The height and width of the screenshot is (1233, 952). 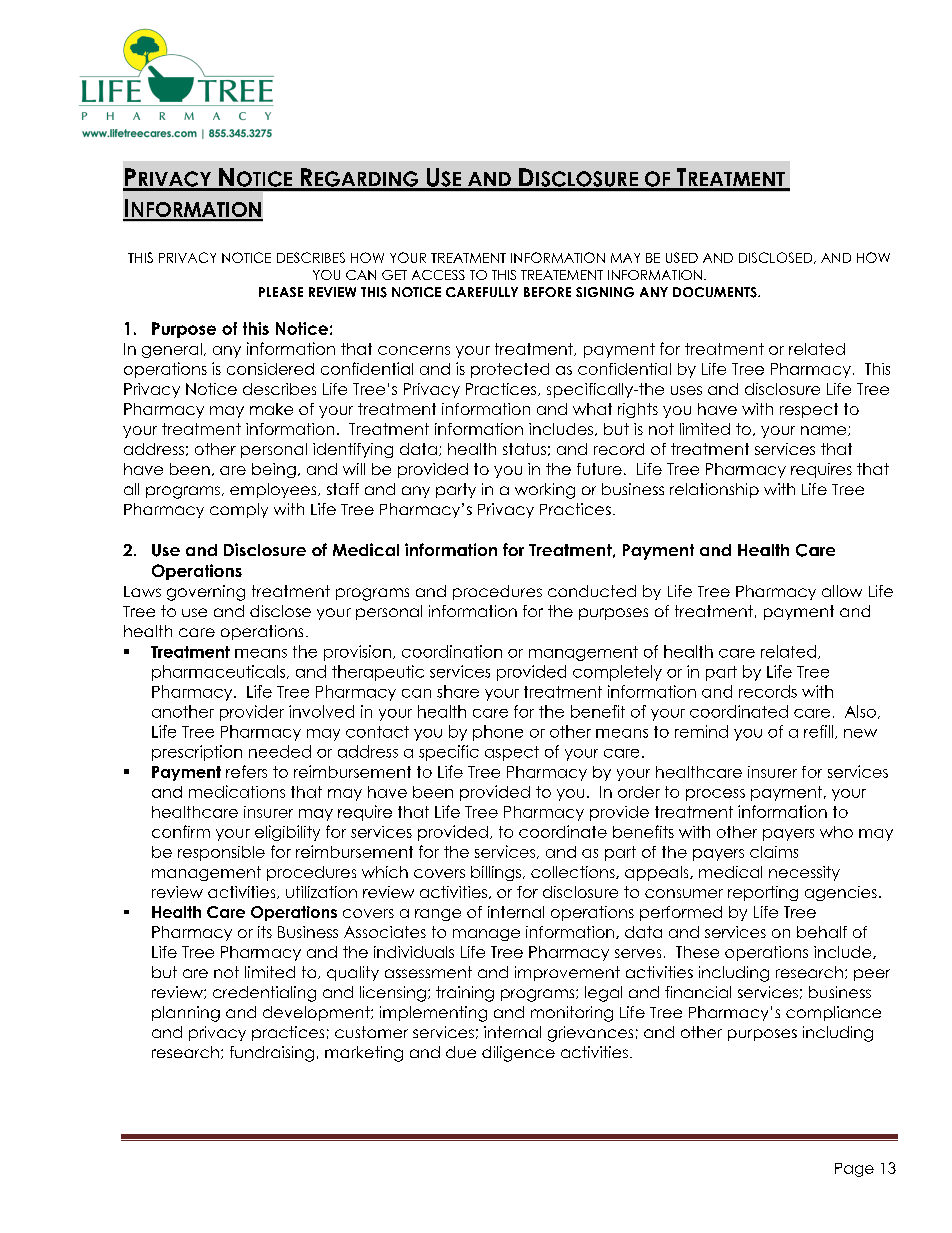 What do you see at coordinates (281, 292) in the screenshot?
I see `PLEASE` at bounding box center [281, 292].
